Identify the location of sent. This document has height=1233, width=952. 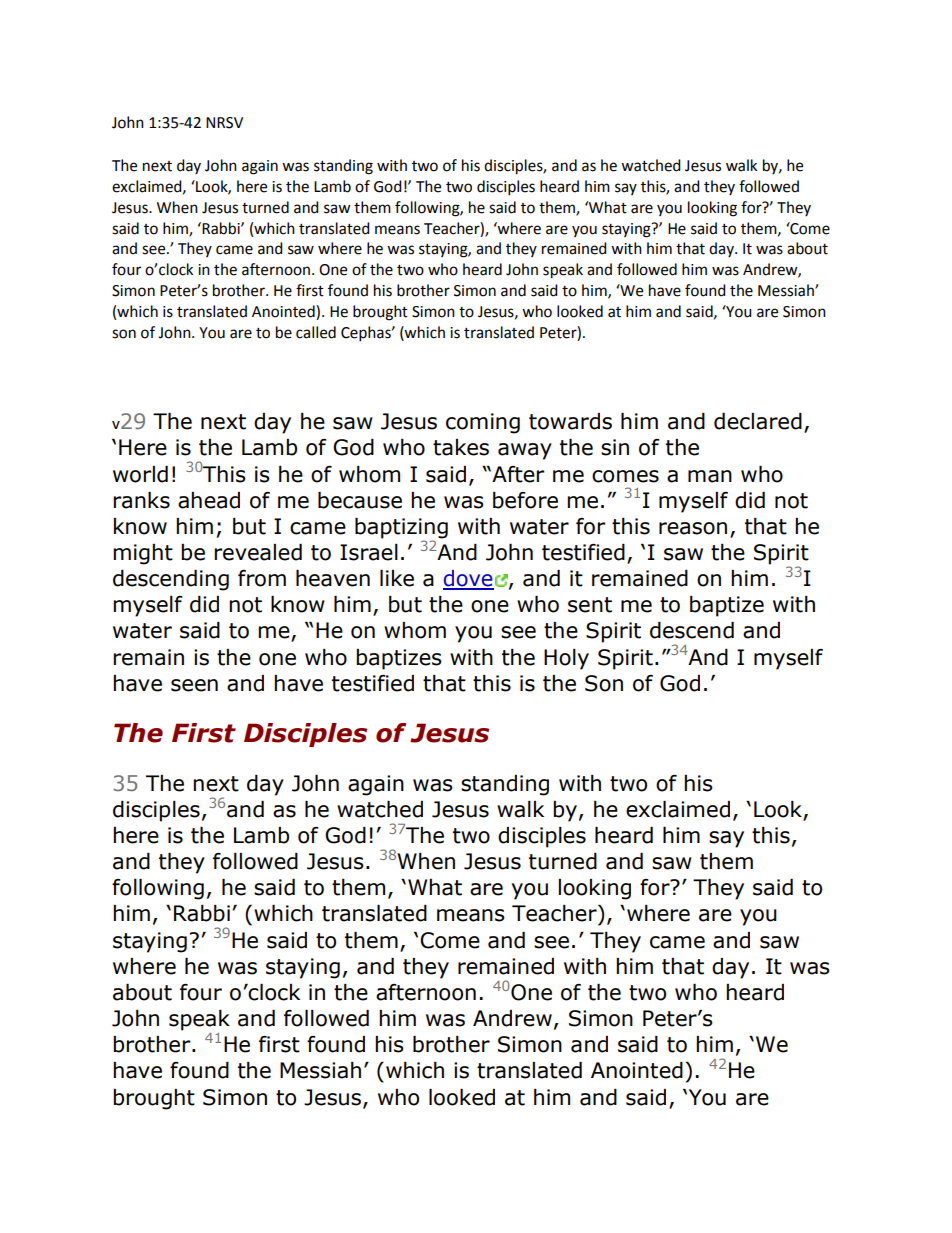
(590, 605).
